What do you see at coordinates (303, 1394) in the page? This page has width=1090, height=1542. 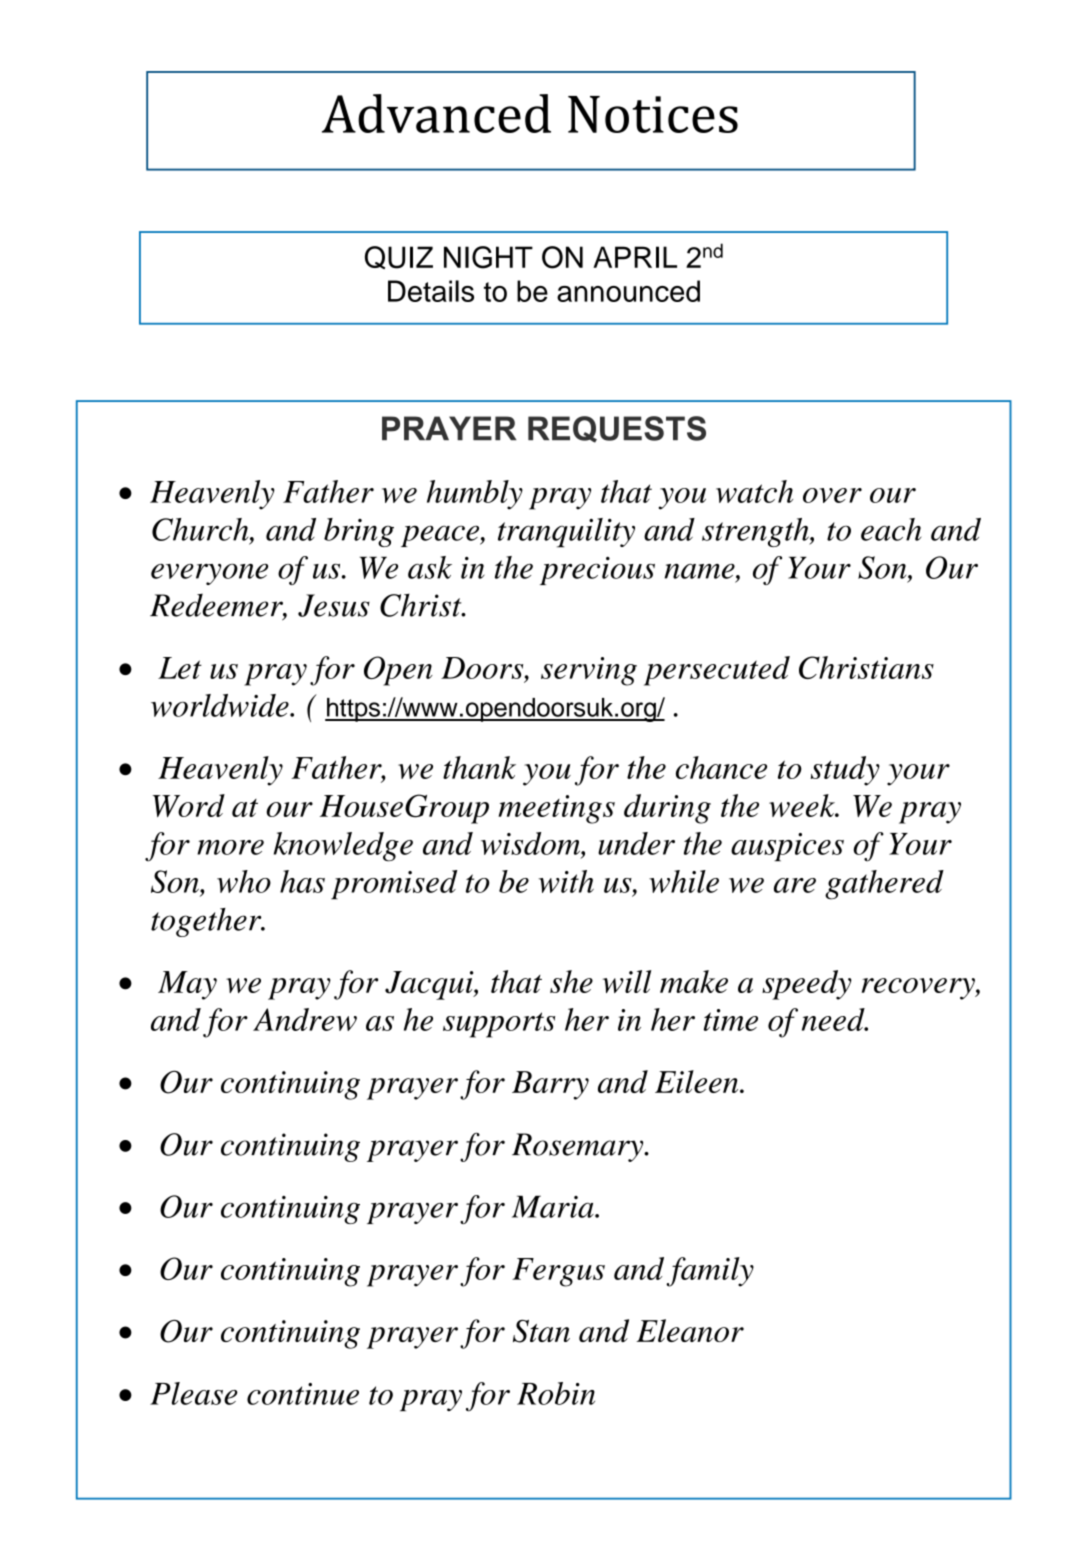 I see `continue` at bounding box center [303, 1394].
